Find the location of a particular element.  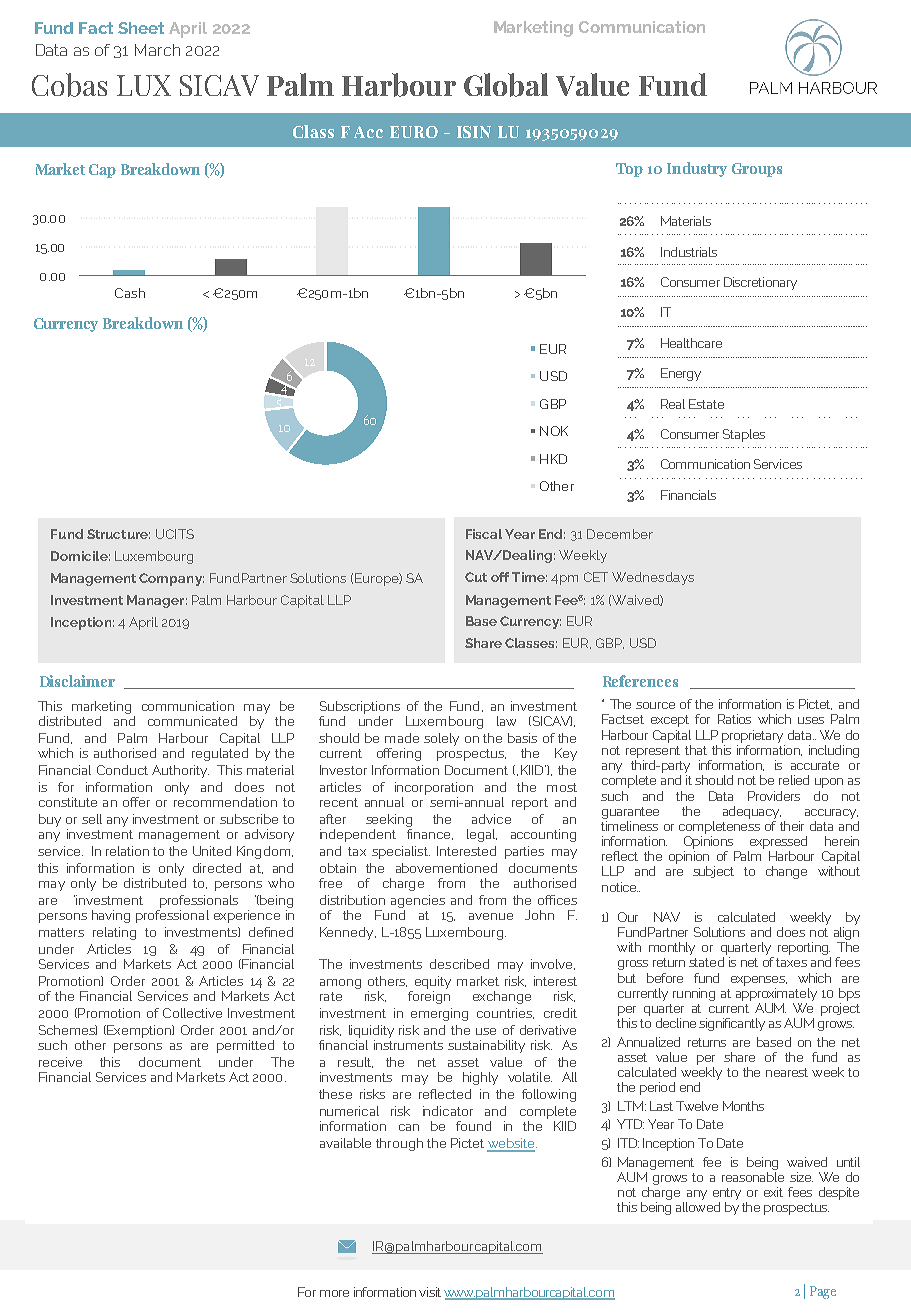

March is located at coordinates (157, 50).
